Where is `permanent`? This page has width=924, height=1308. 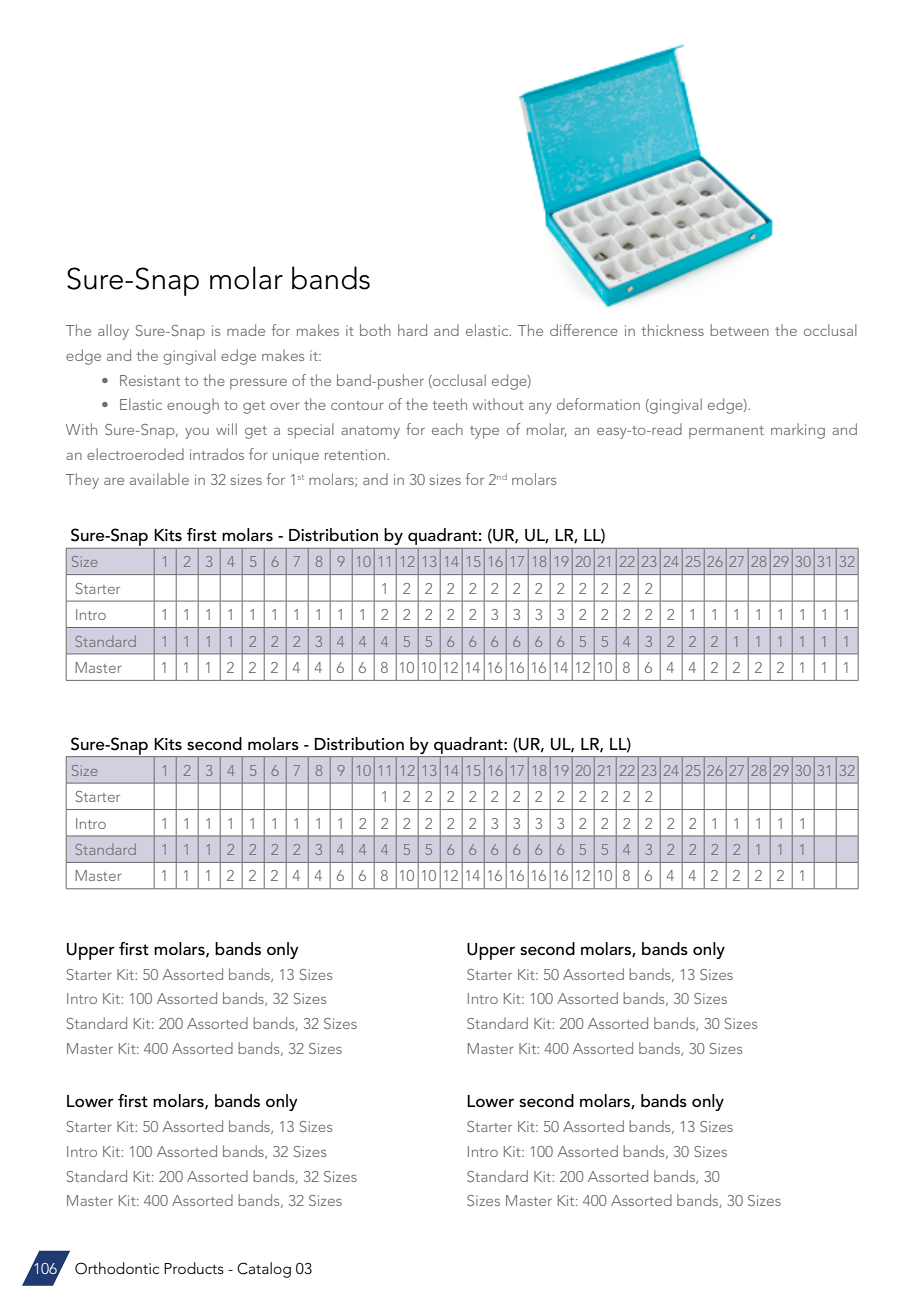 permanent is located at coordinates (726, 432).
